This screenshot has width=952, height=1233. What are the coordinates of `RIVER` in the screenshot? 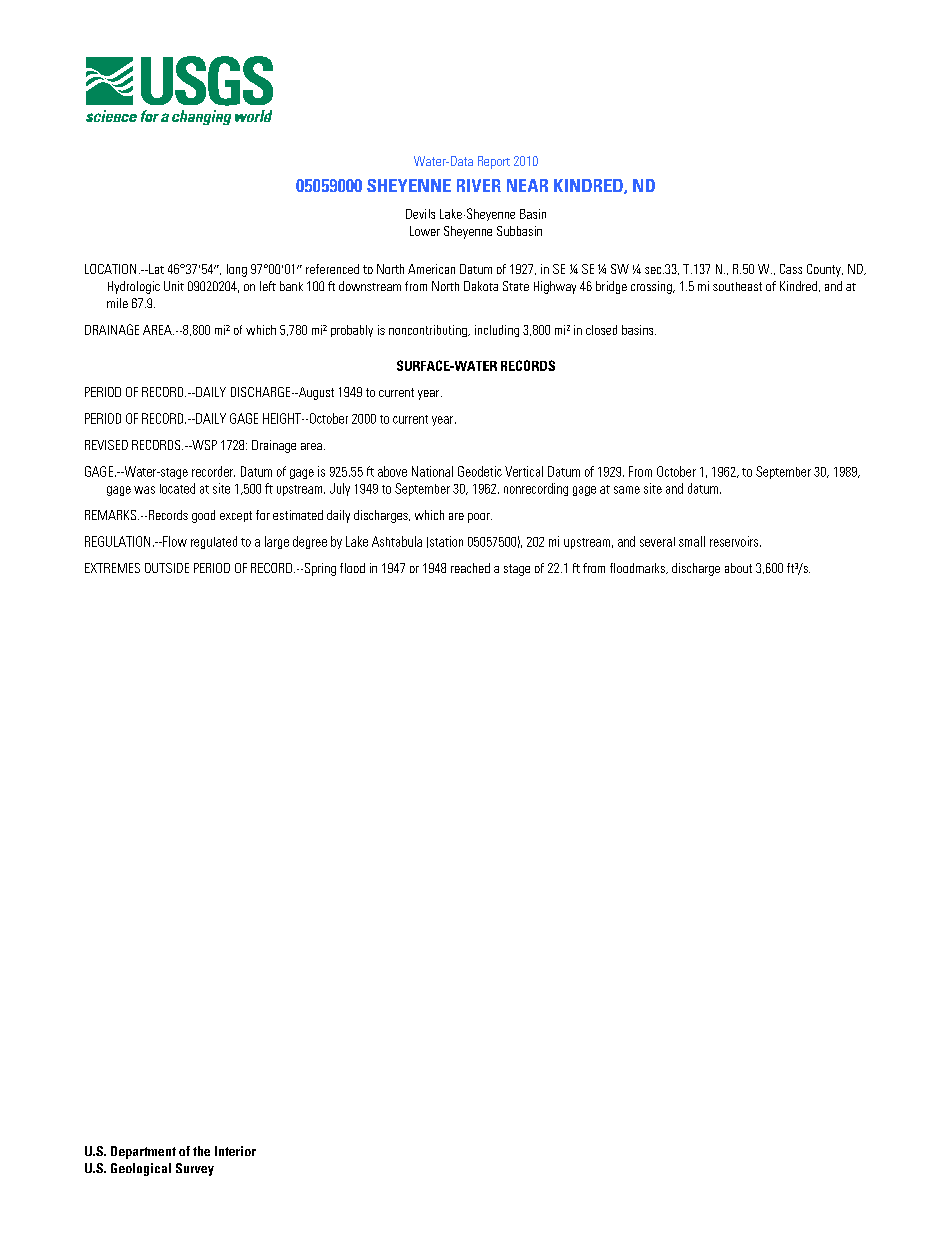 It's located at (479, 185).
